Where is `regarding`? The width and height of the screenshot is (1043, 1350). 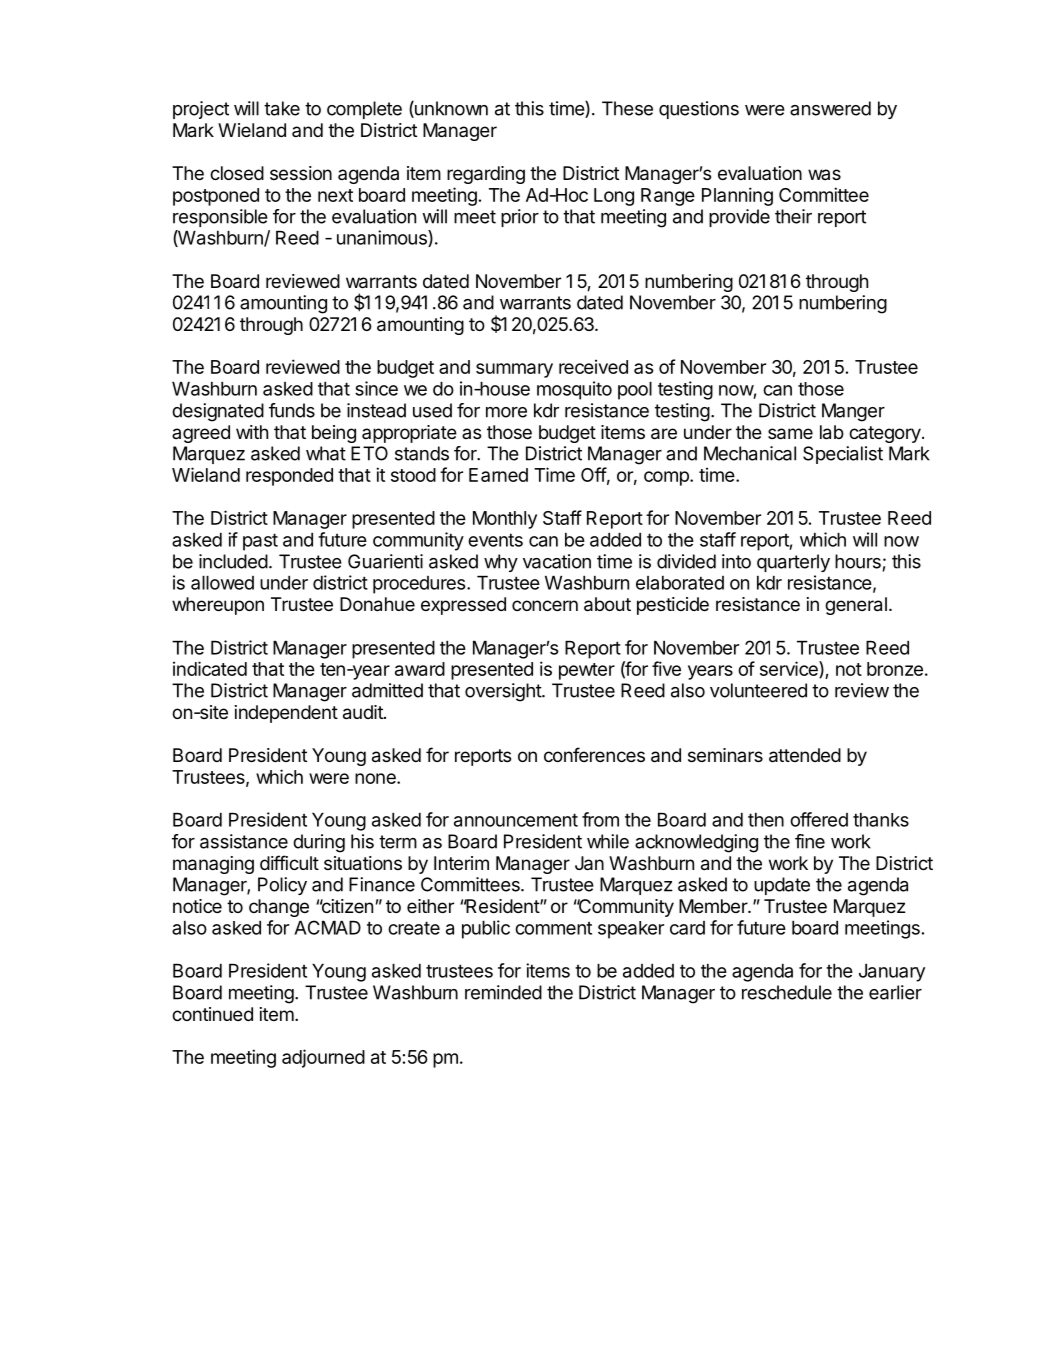
regarding is located at coordinates (486, 175).
